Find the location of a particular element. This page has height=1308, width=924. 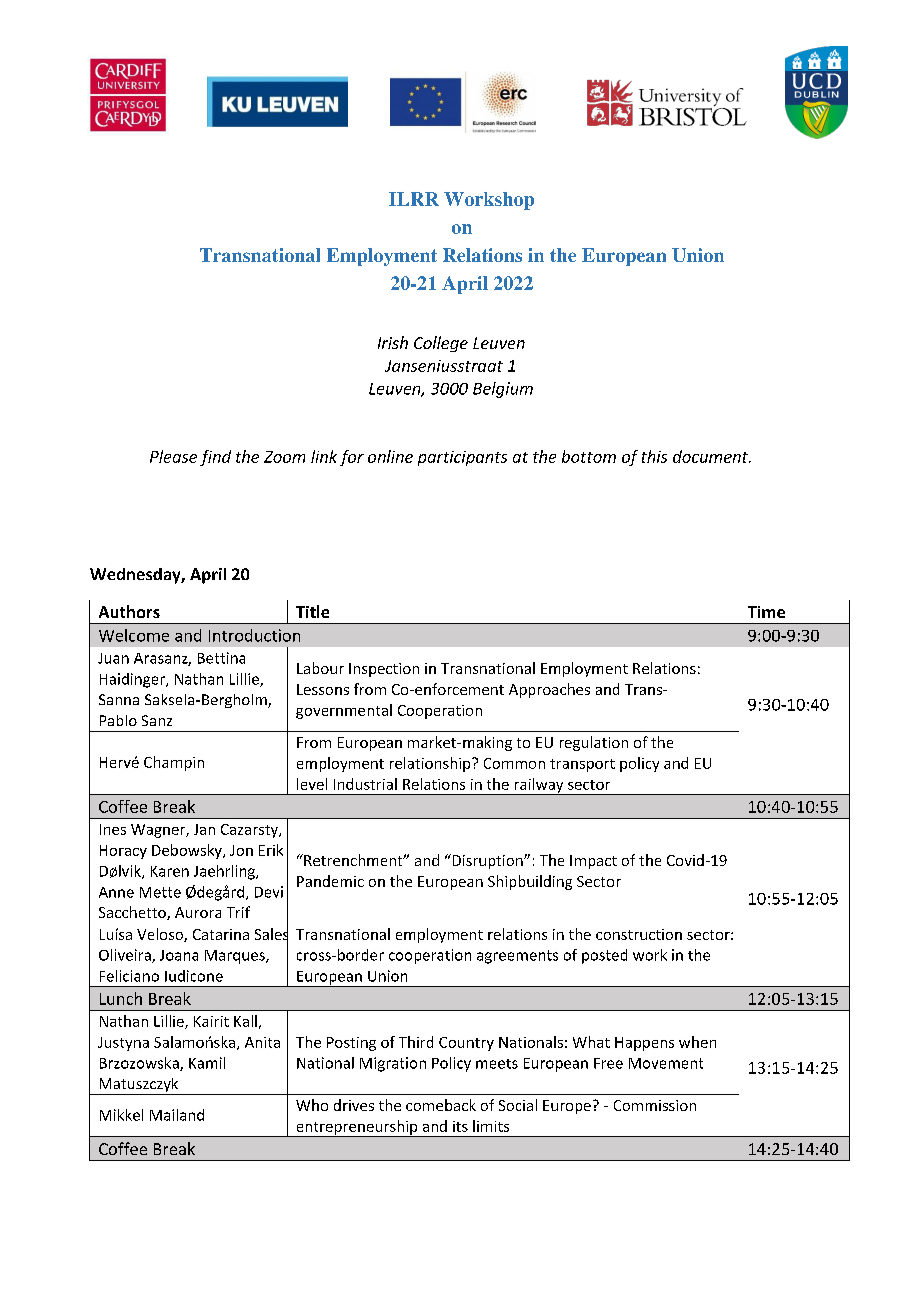

Please is located at coordinates (173, 456).
